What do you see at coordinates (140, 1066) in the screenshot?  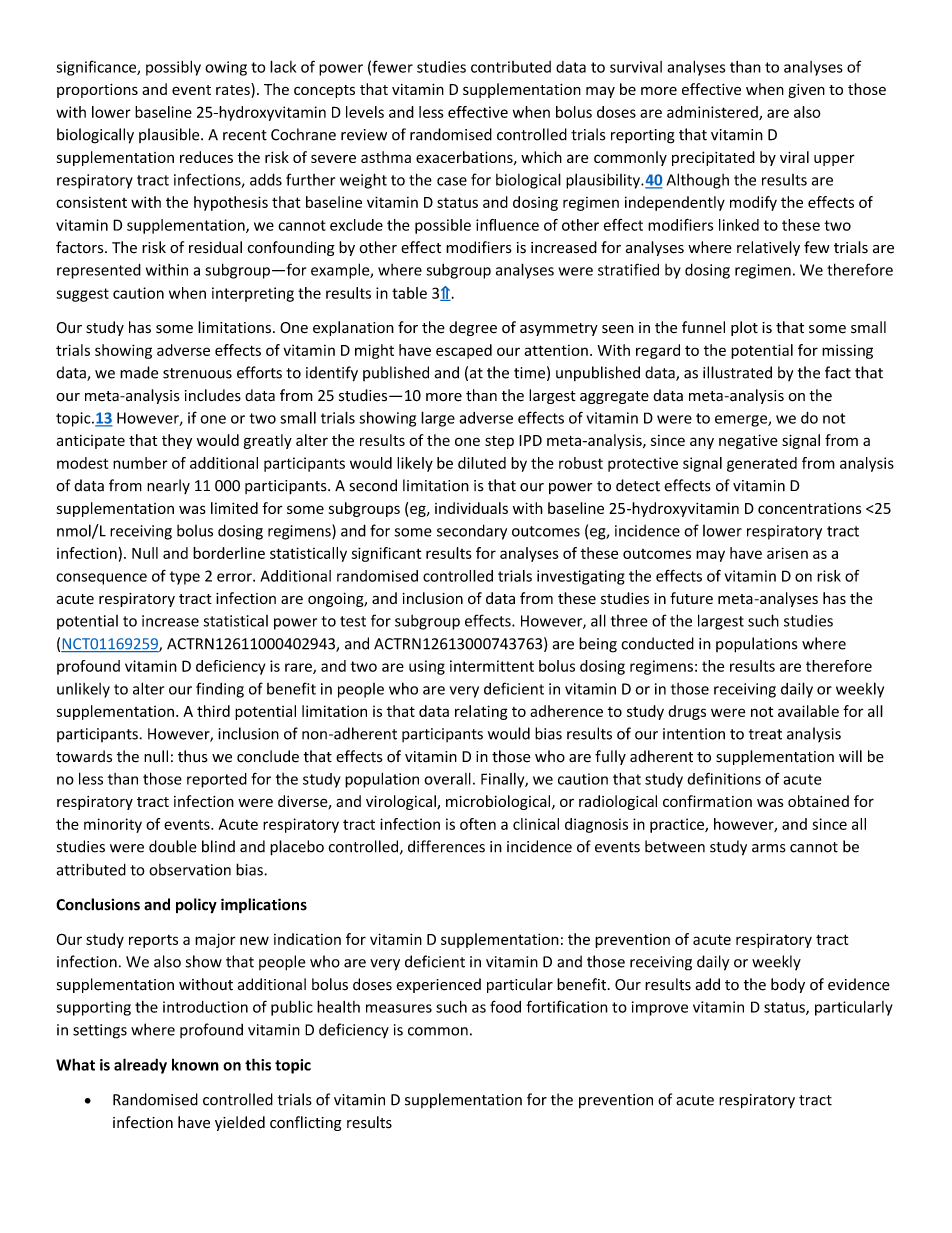 I see `already` at bounding box center [140, 1066].
